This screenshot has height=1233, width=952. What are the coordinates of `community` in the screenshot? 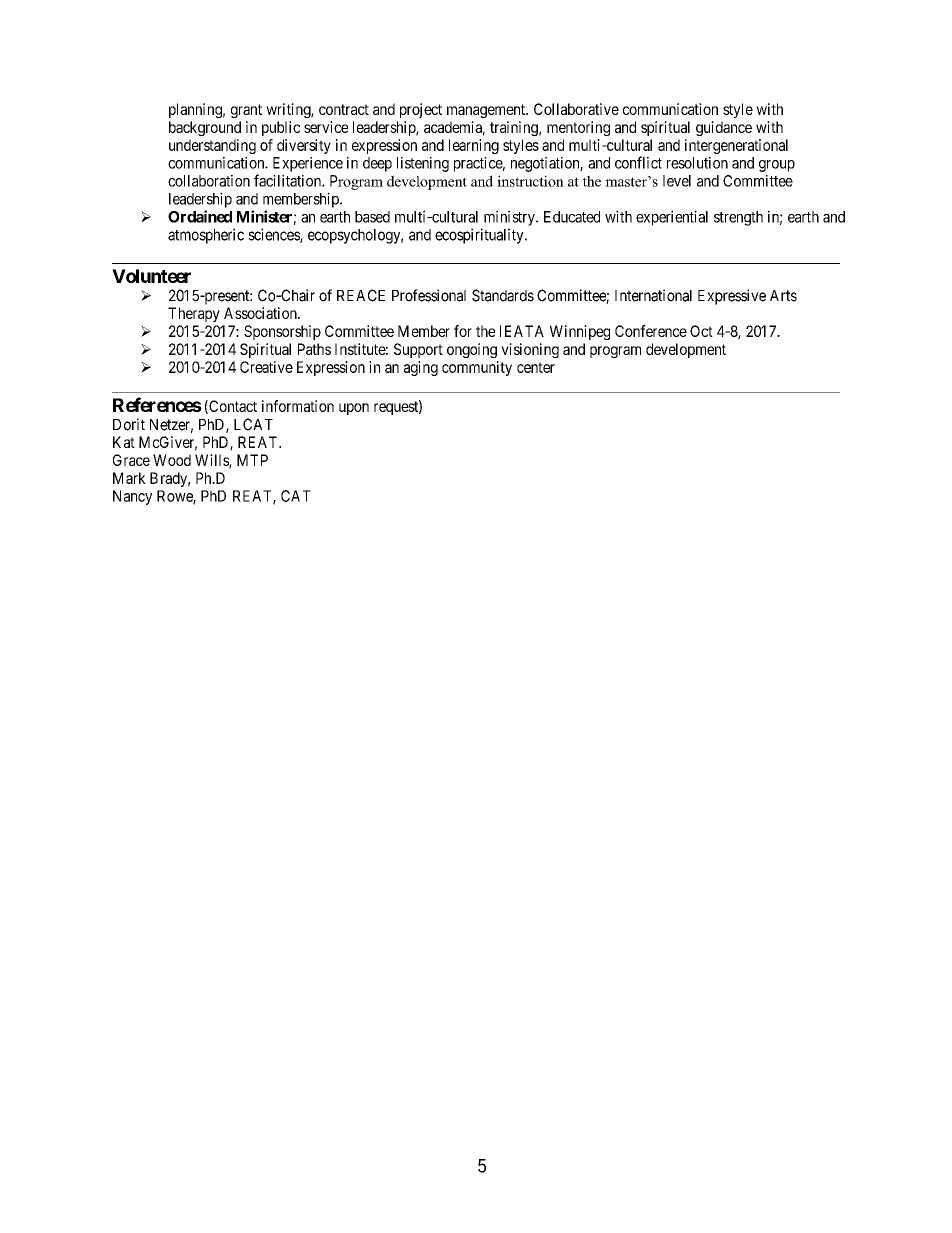 It's located at (477, 368).
